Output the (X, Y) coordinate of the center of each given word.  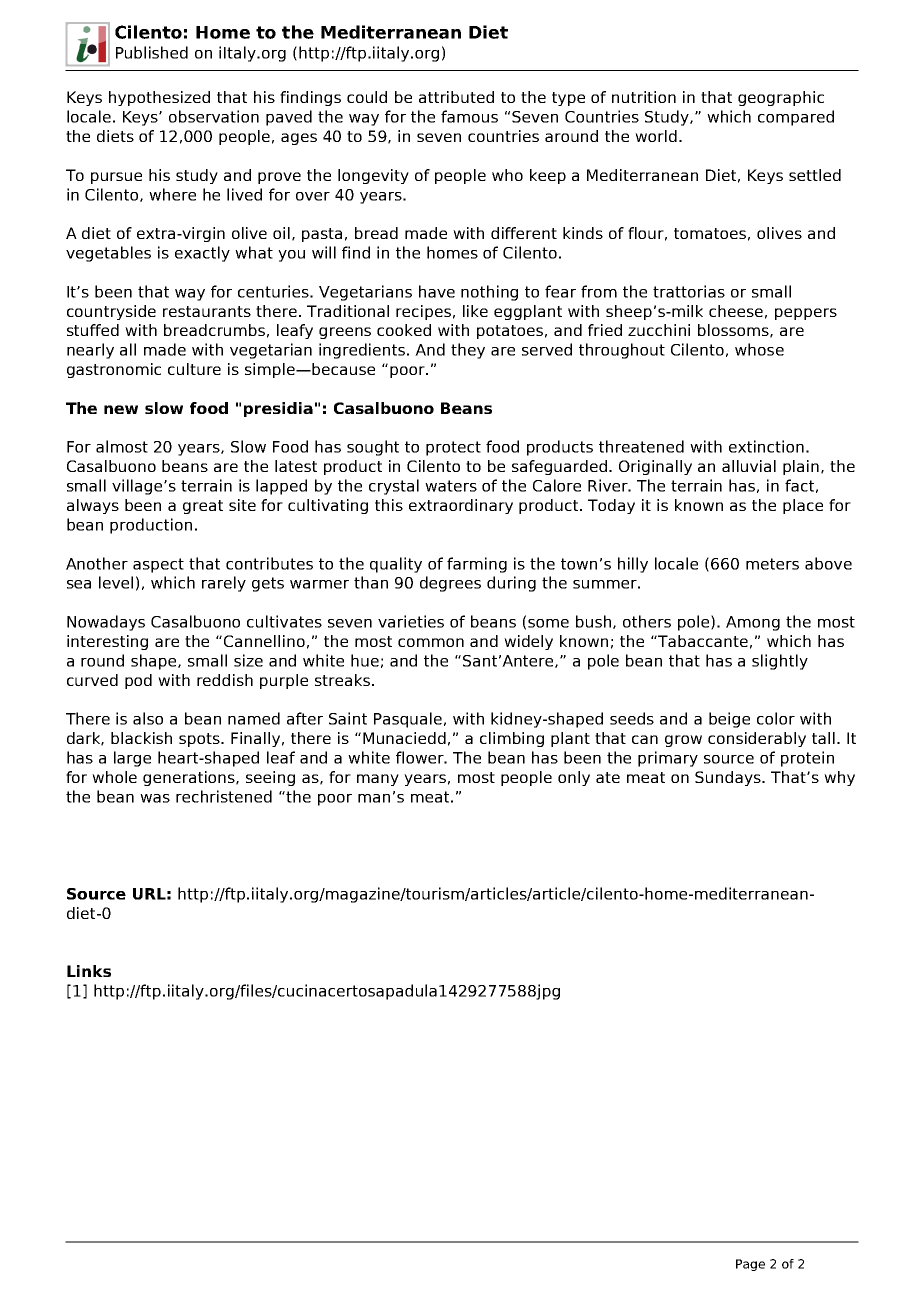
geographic (781, 98)
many (378, 780)
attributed (456, 97)
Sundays (729, 778)
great (203, 507)
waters (451, 486)
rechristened (224, 796)
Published (152, 52)
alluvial (749, 466)
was (155, 798)
